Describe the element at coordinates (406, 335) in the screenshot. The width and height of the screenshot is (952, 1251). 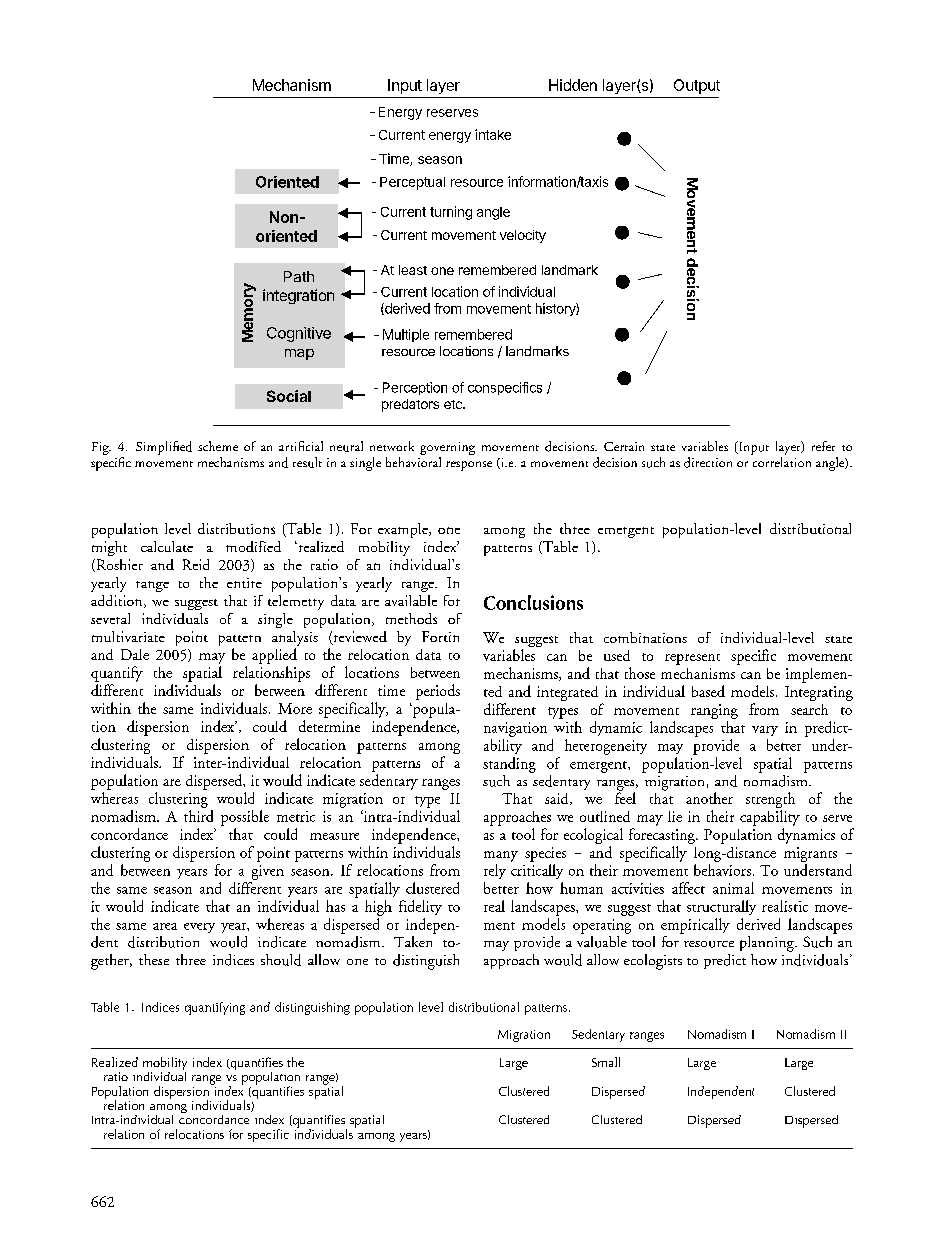
I see `Multiple` at that location.
